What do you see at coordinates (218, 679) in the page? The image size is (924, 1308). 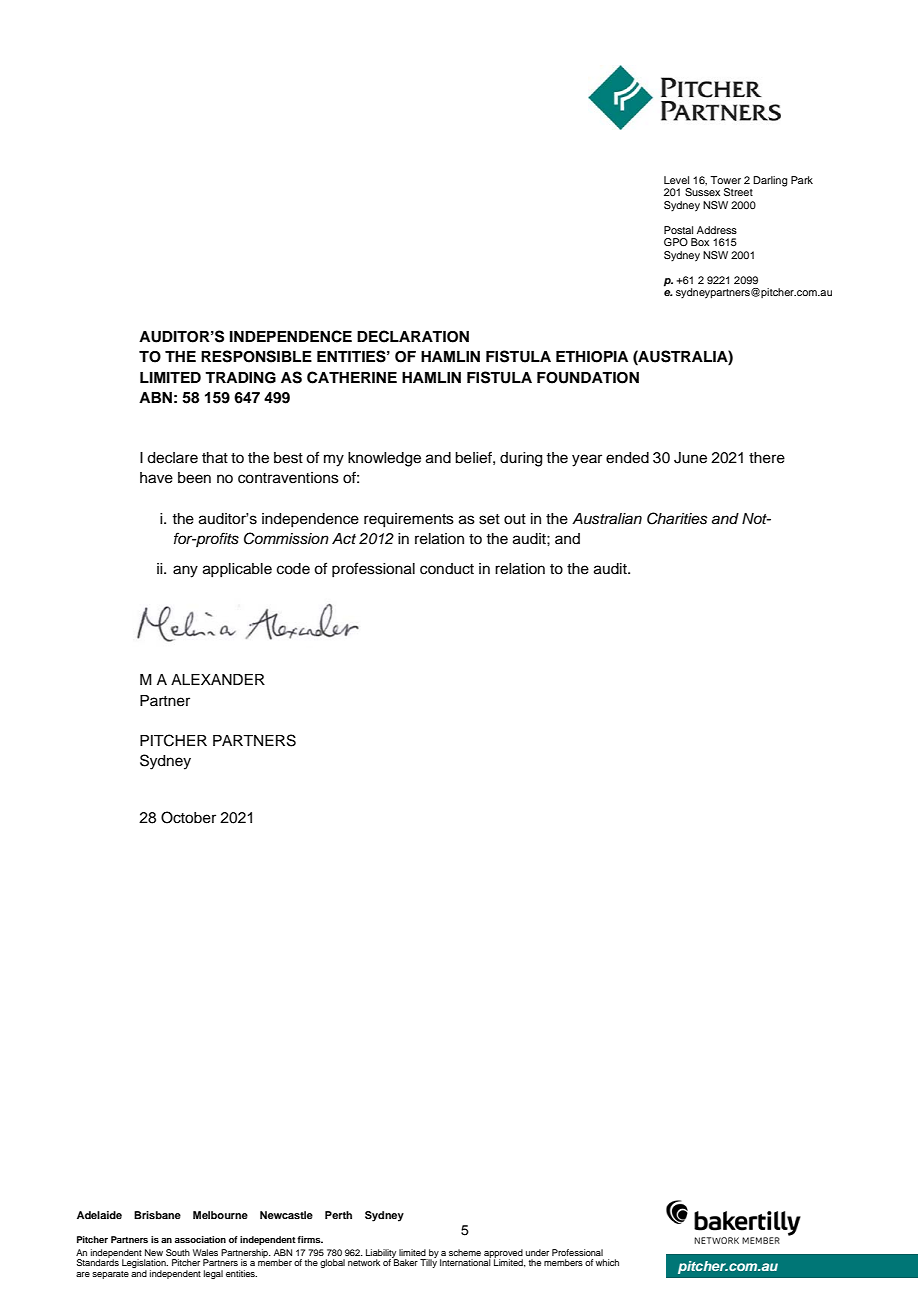 I see `ALEXANDER` at bounding box center [218, 679].
